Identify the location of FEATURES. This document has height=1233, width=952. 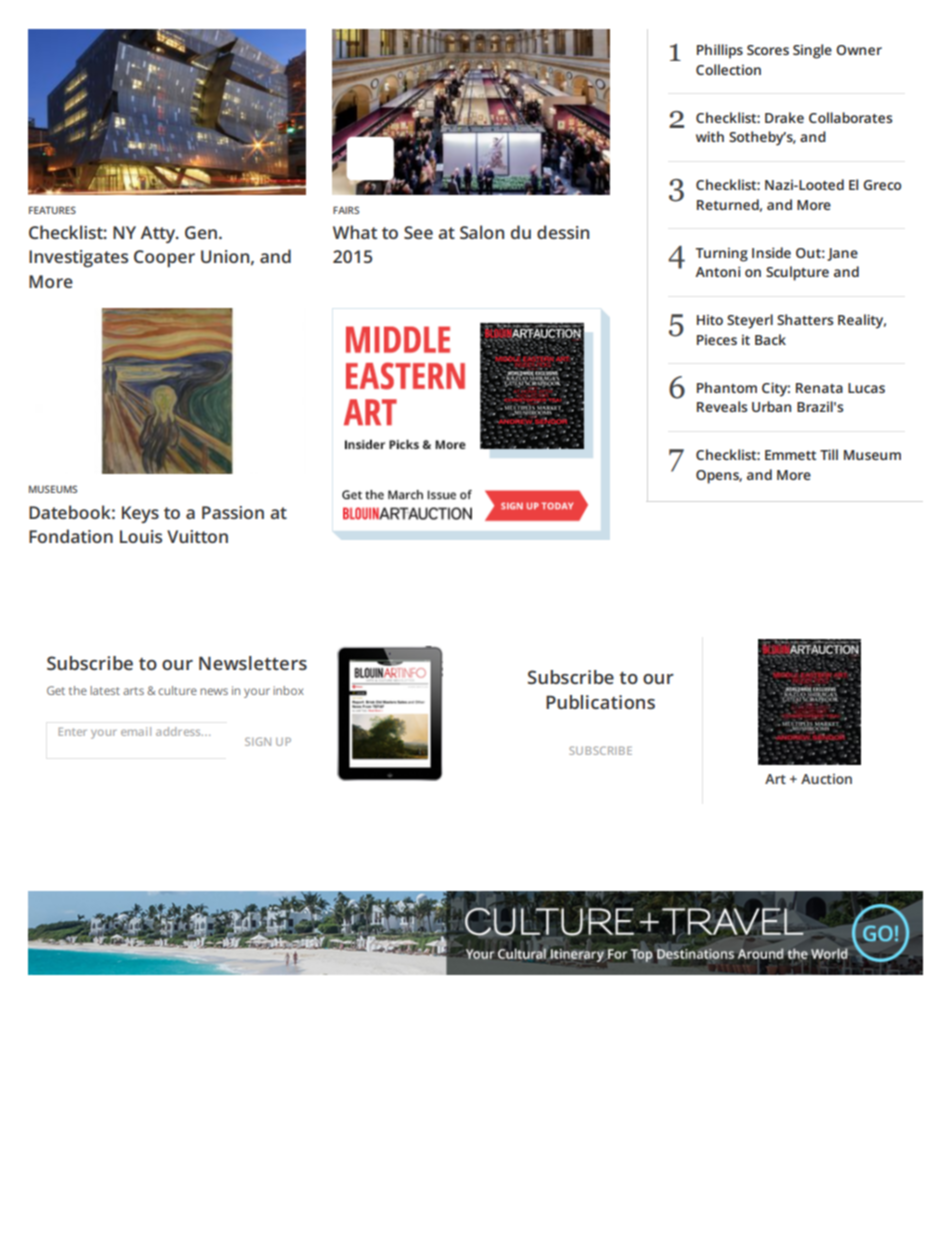
(52, 210).
